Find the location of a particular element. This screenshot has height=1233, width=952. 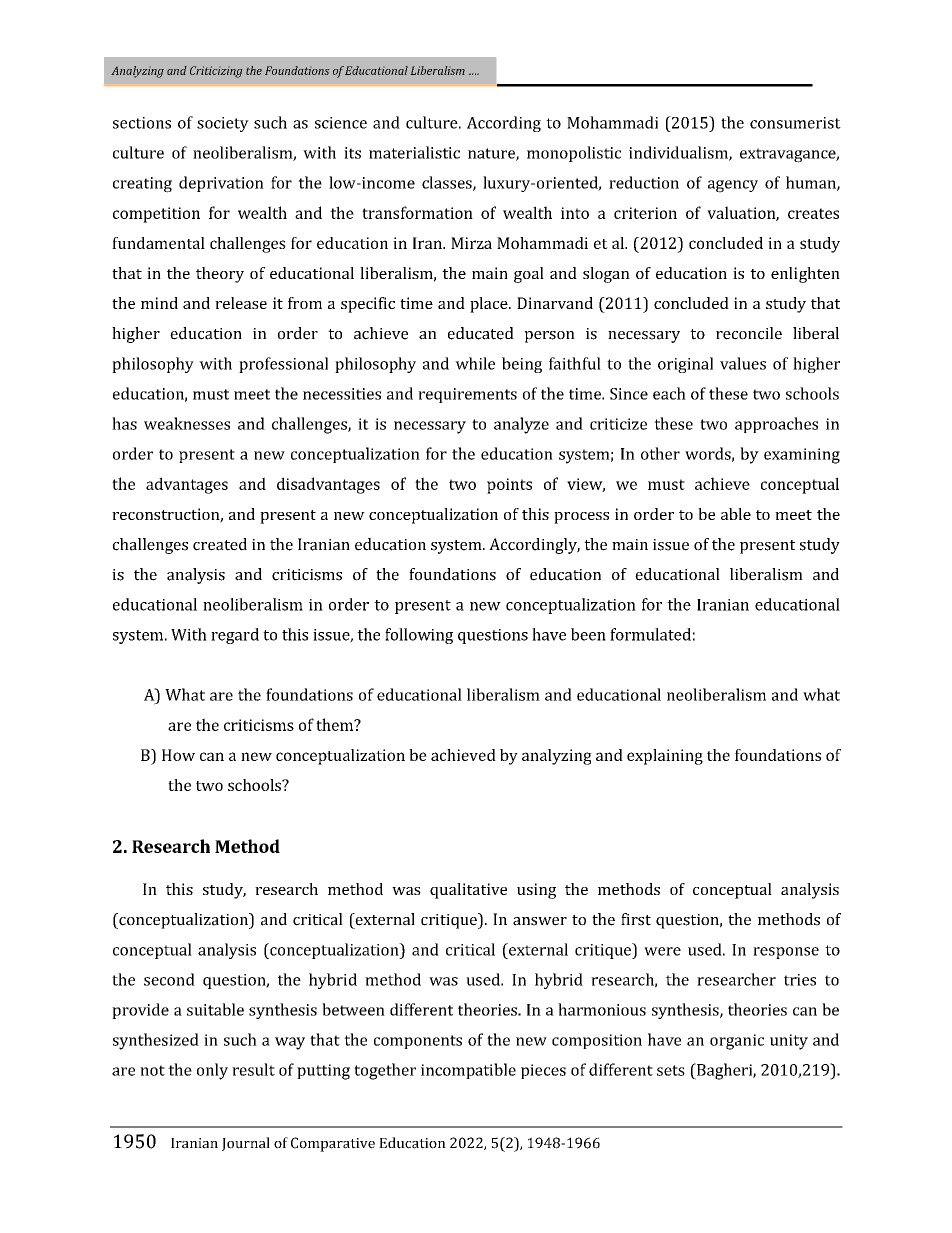

society is located at coordinates (223, 124).
